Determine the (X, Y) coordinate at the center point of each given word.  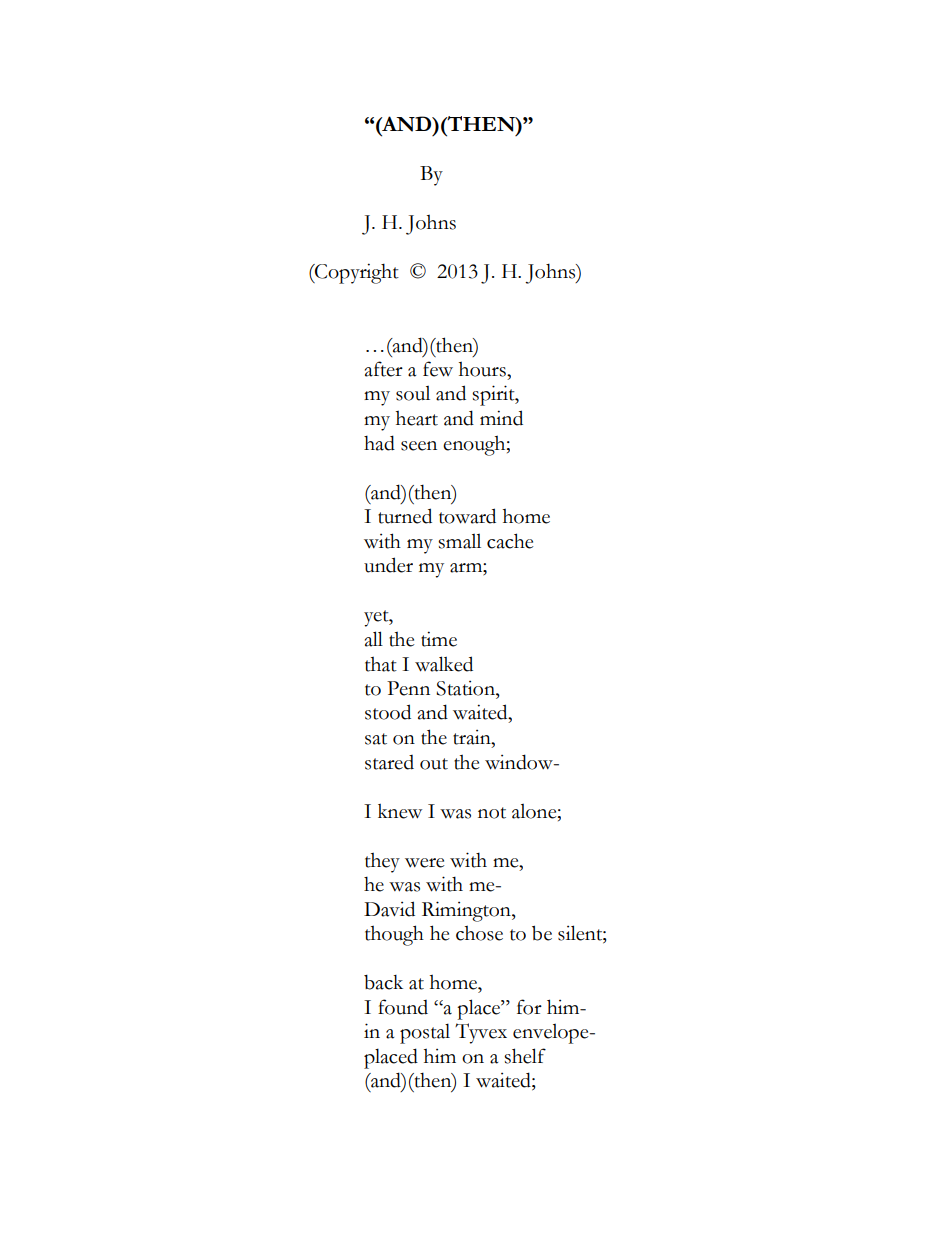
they (382, 862)
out (434, 764)
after (384, 369)
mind (501, 418)
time (439, 639)
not (492, 813)
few (438, 369)
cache (510, 541)
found (403, 1007)
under (388, 565)
